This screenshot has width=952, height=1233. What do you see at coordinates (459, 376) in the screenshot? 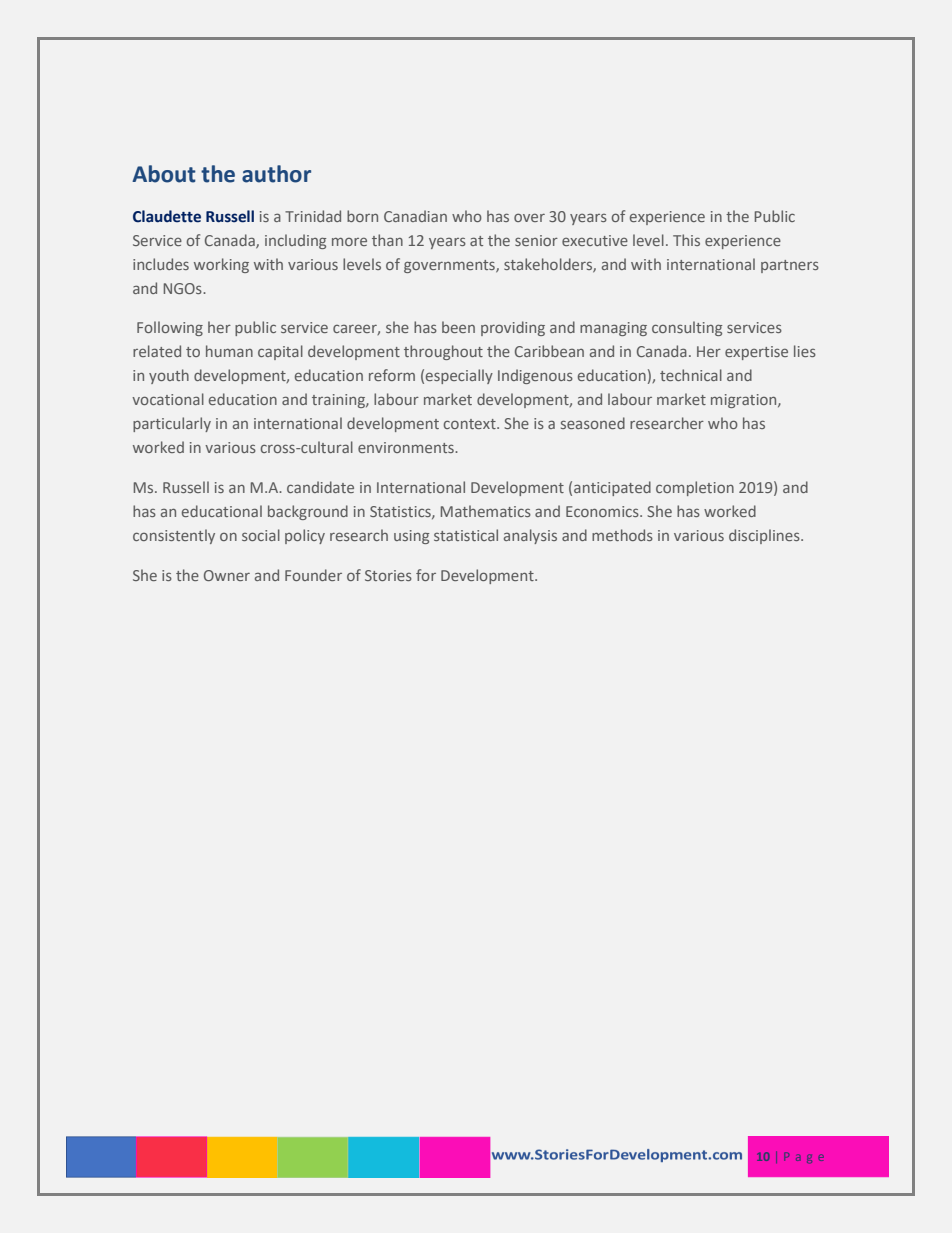
I see `especially` at bounding box center [459, 376].
